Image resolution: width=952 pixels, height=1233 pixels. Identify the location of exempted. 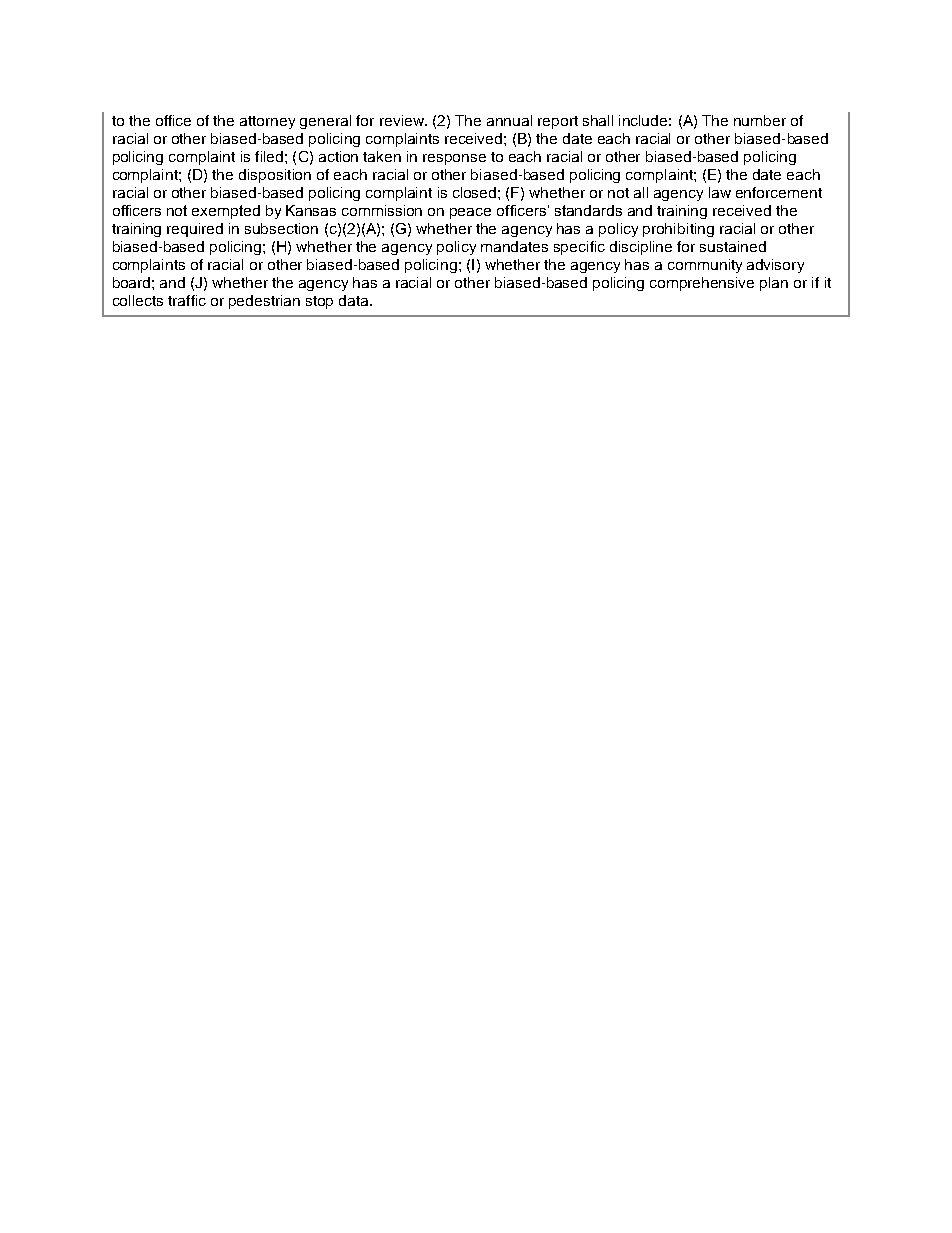
(226, 212).
